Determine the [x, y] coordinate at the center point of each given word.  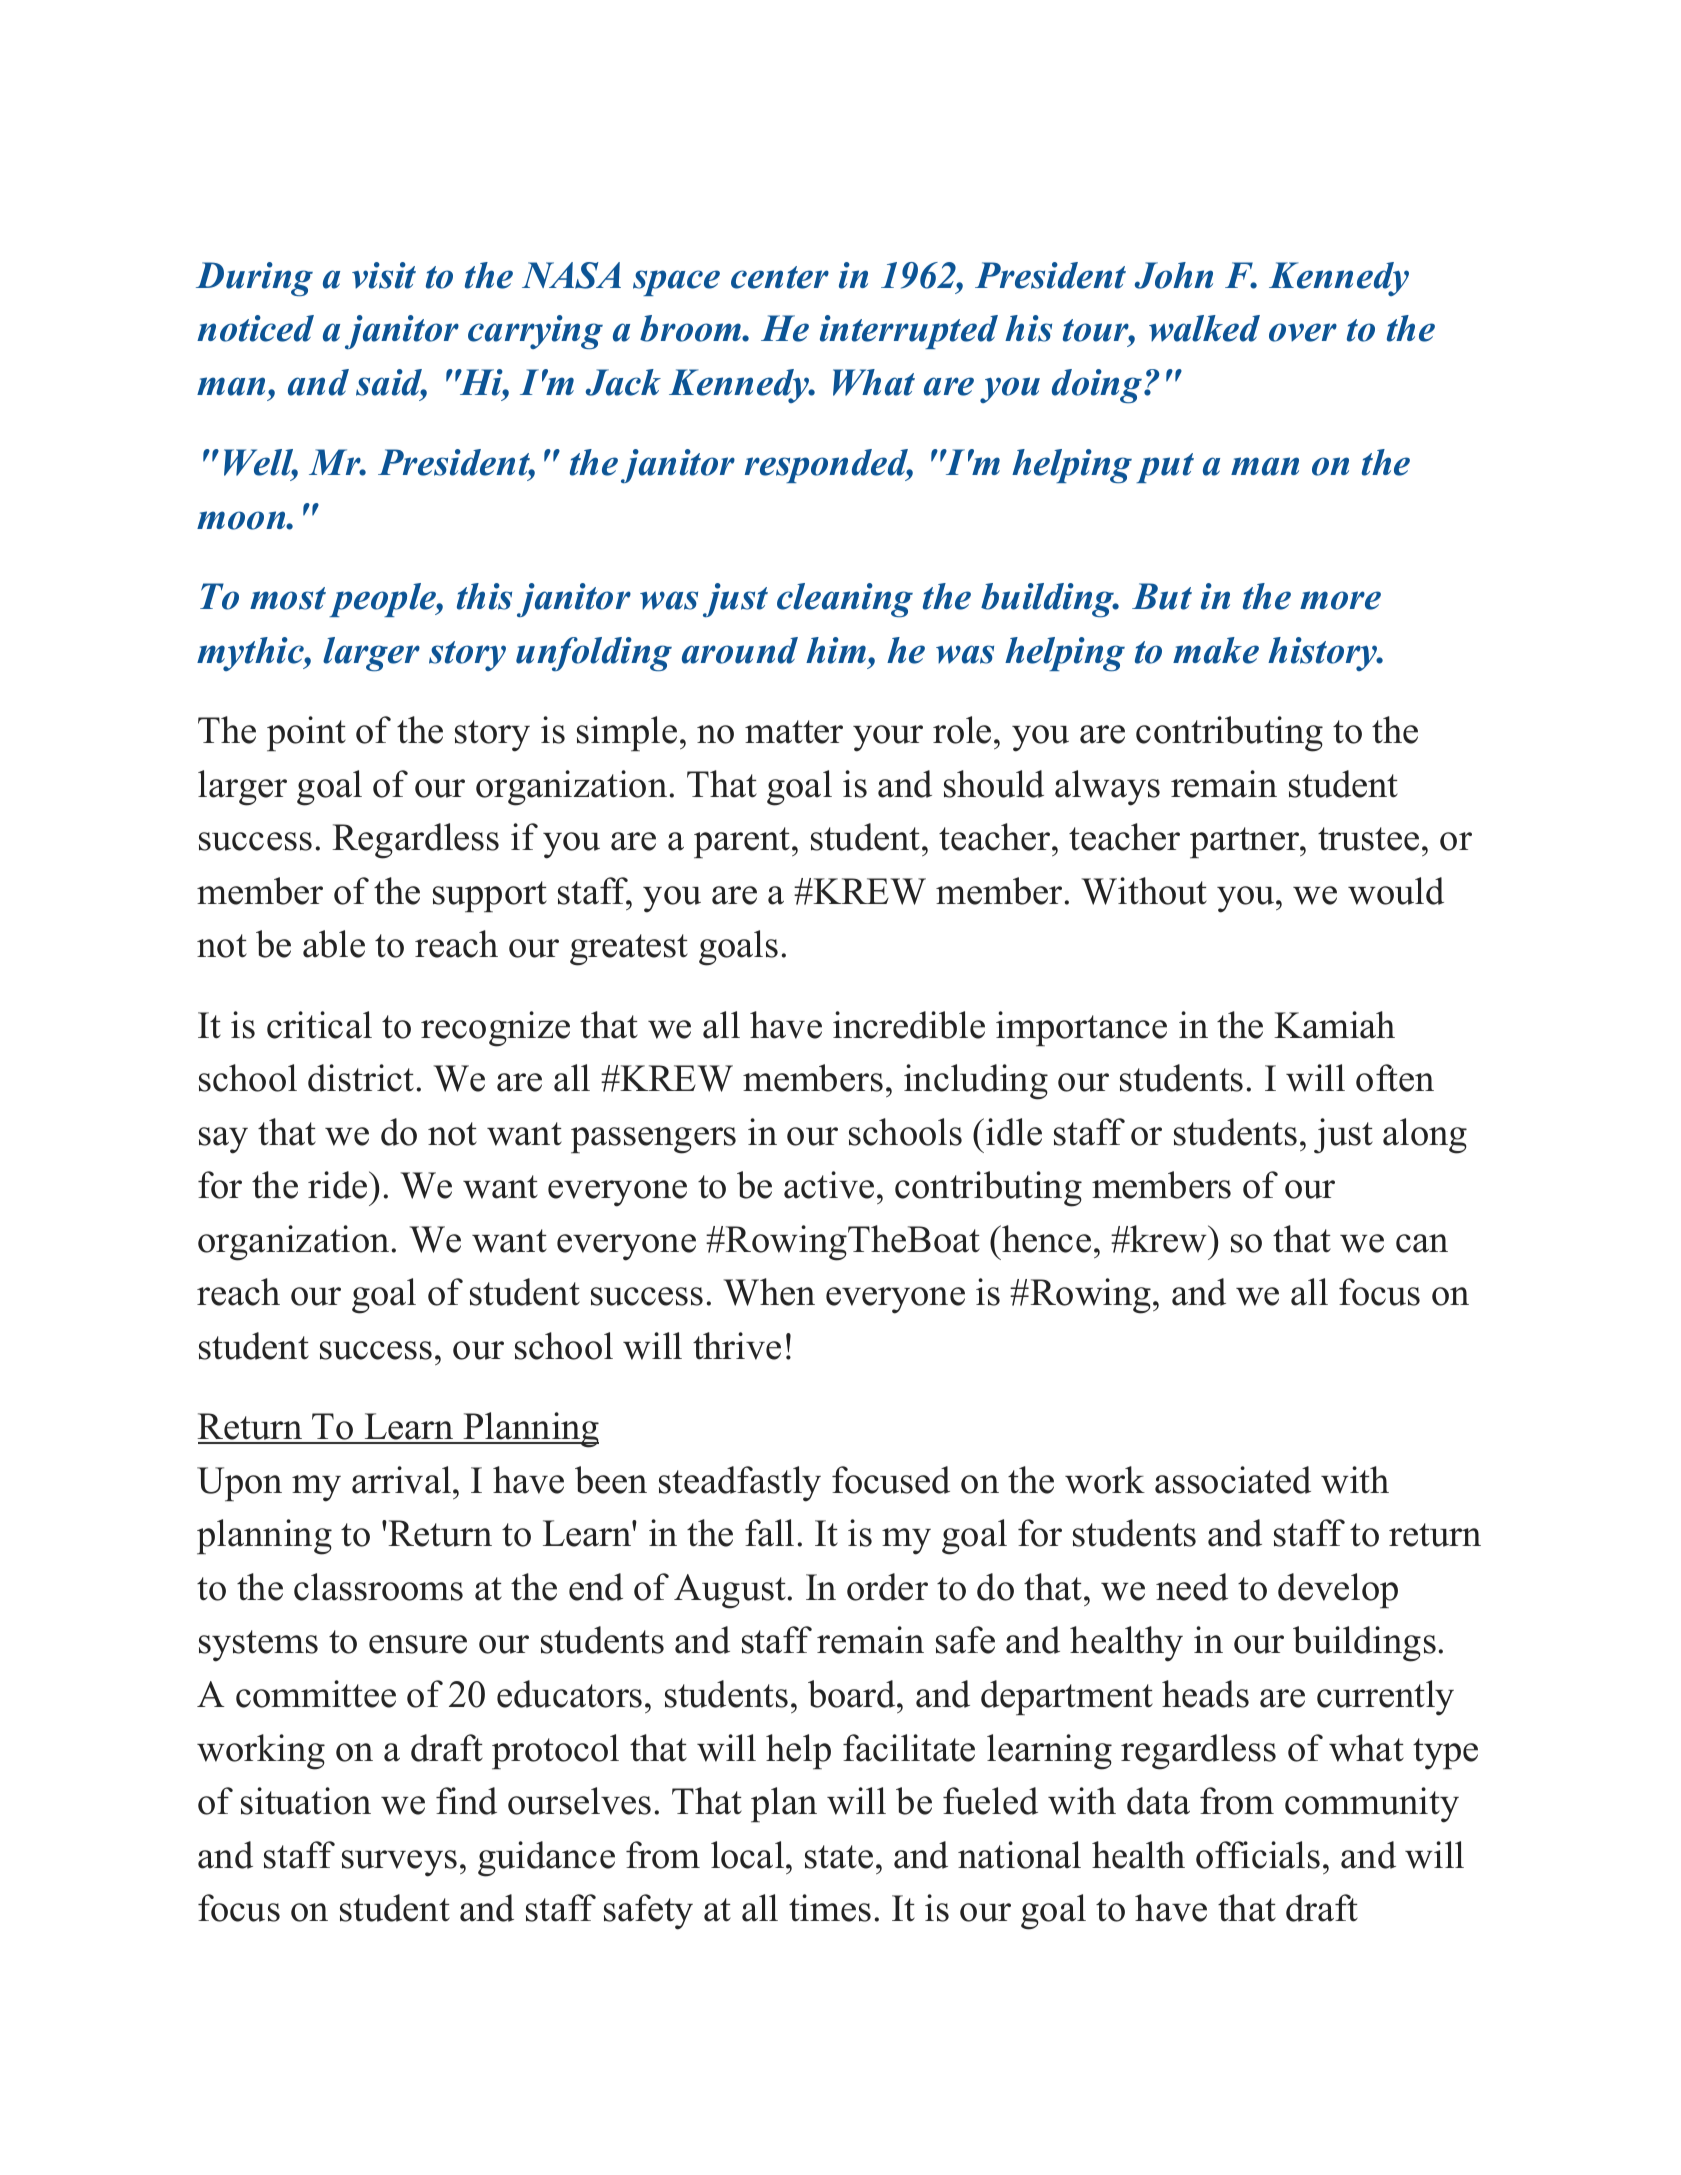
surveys [399, 1863]
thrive [737, 1346]
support [490, 897]
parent [743, 843]
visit [384, 275]
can [1422, 1243]
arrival [401, 1480]
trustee [1368, 839]
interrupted [909, 332]
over [1303, 332]
